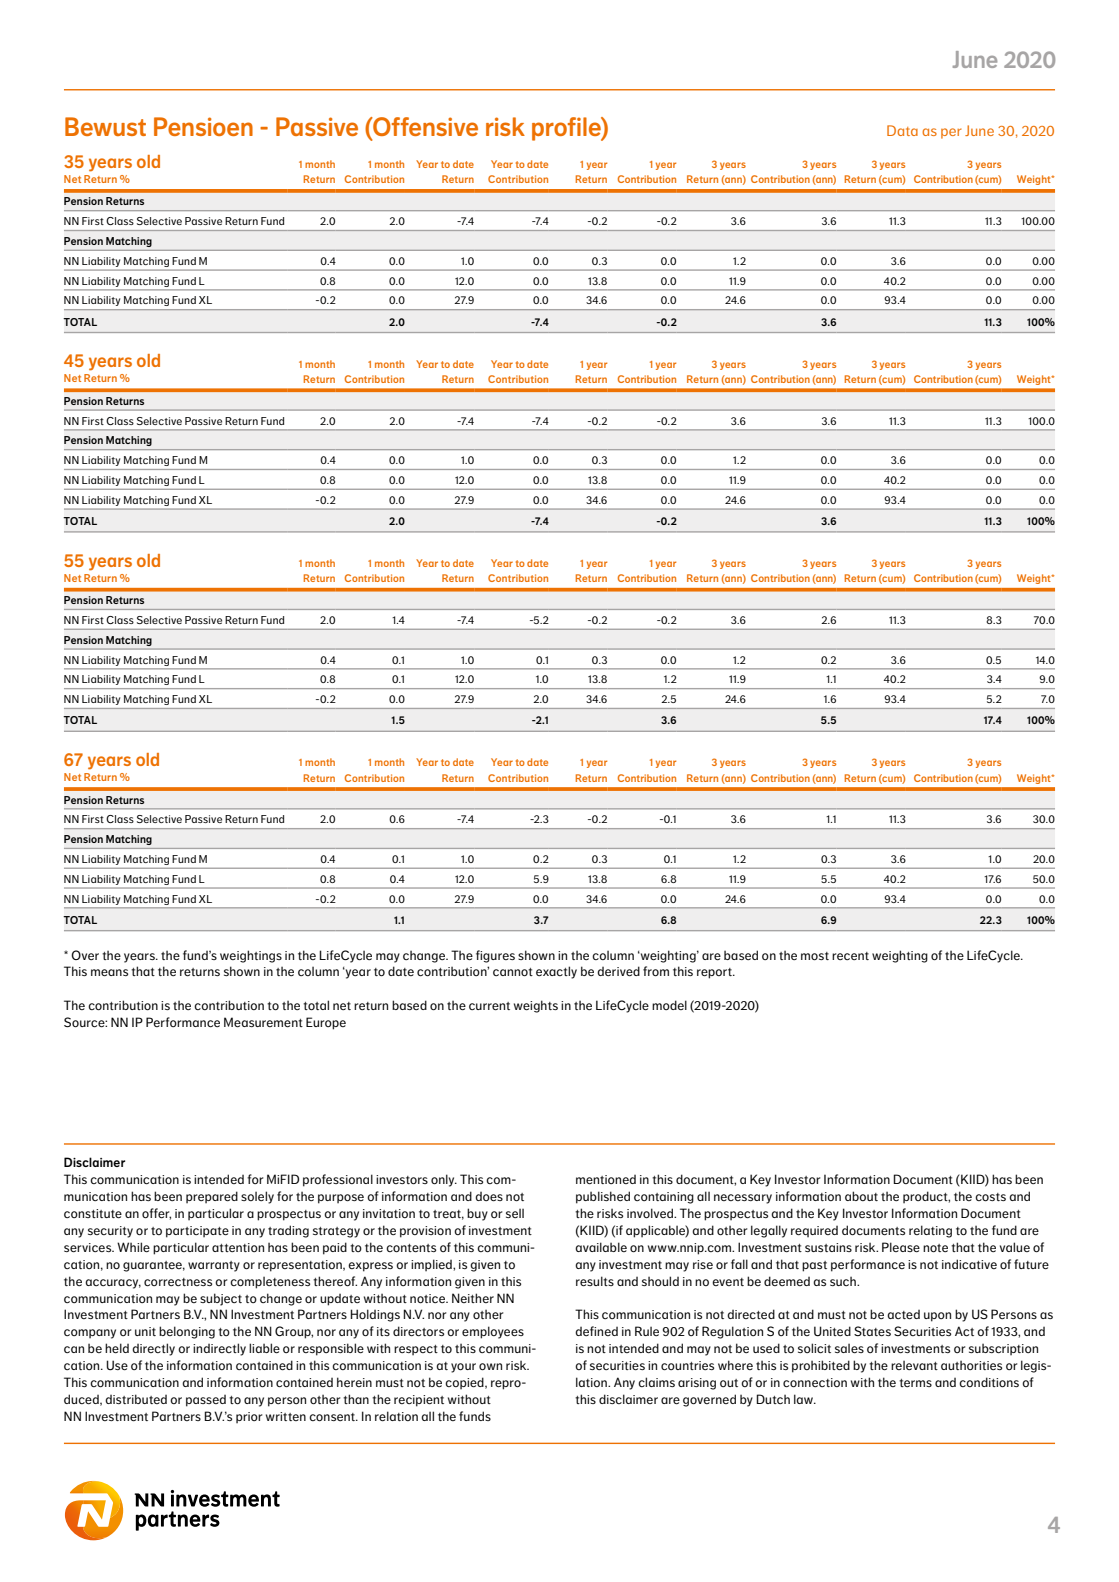 This page has height=1582, width=1119. I want to click on recent, so click(850, 956).
